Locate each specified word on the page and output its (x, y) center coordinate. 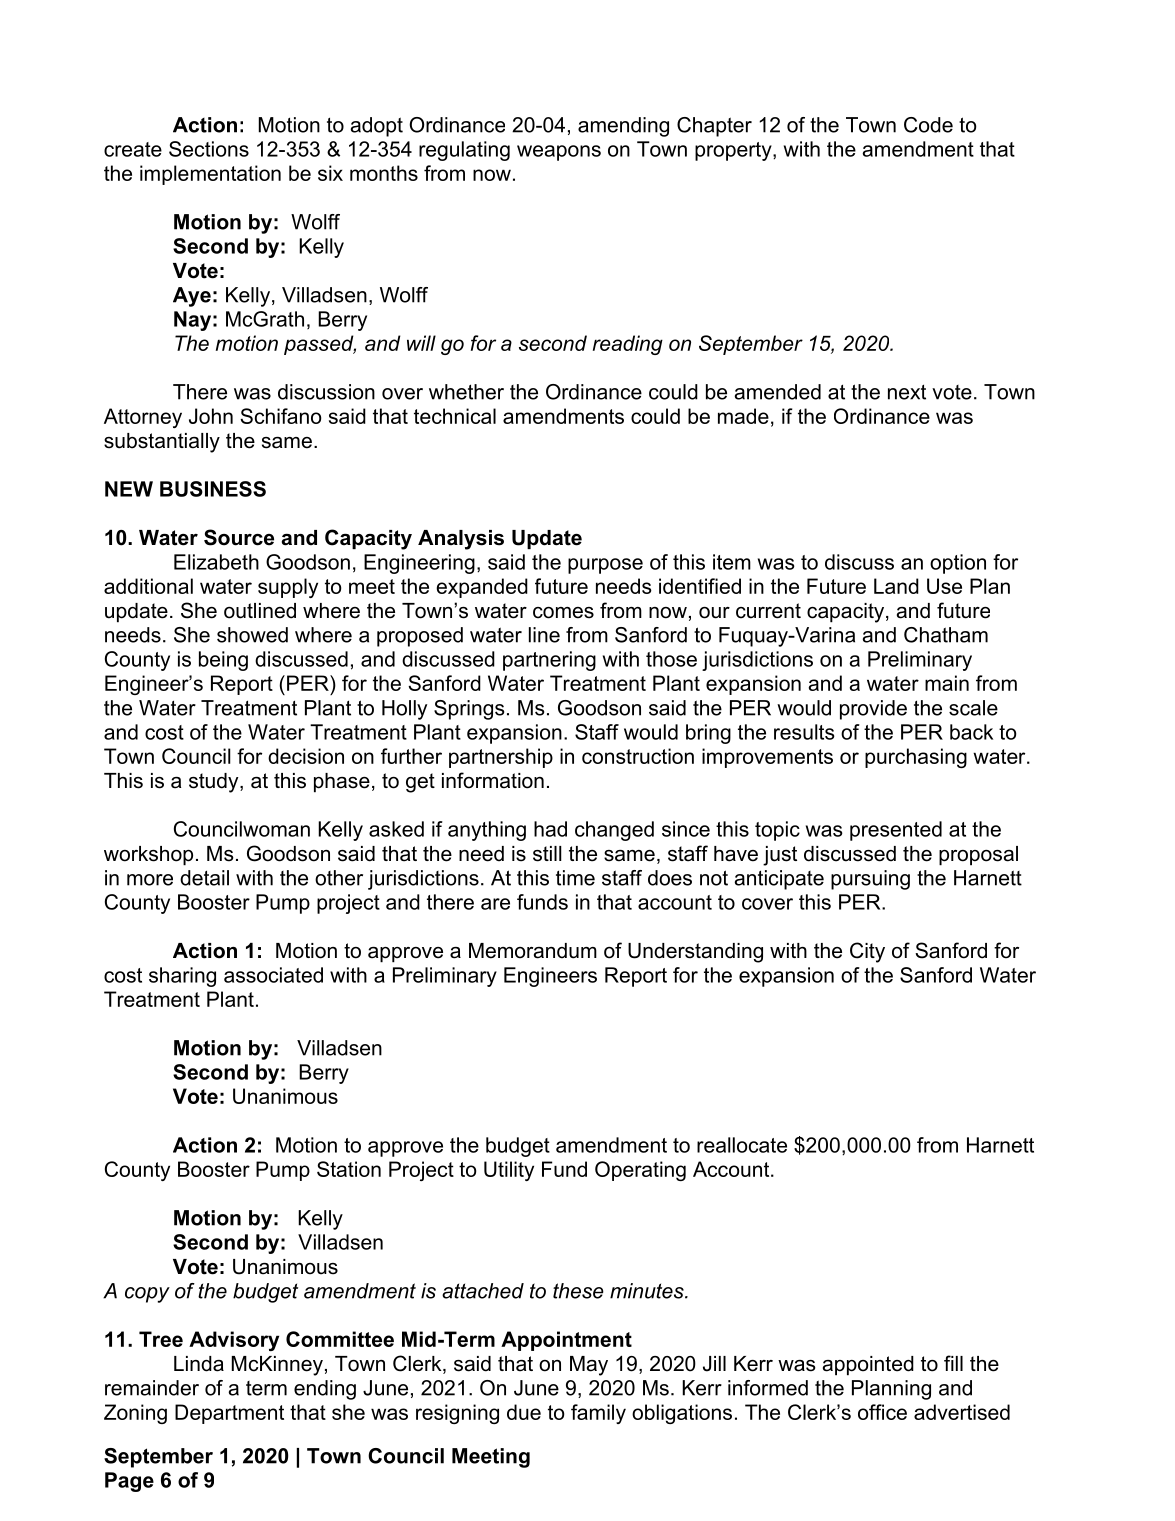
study (215, 783)
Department (229, 1414)
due (524, 1412)
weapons (559, 153)
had (550, 829)
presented (896, 831)
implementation (210, 175)
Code (928, 125)
